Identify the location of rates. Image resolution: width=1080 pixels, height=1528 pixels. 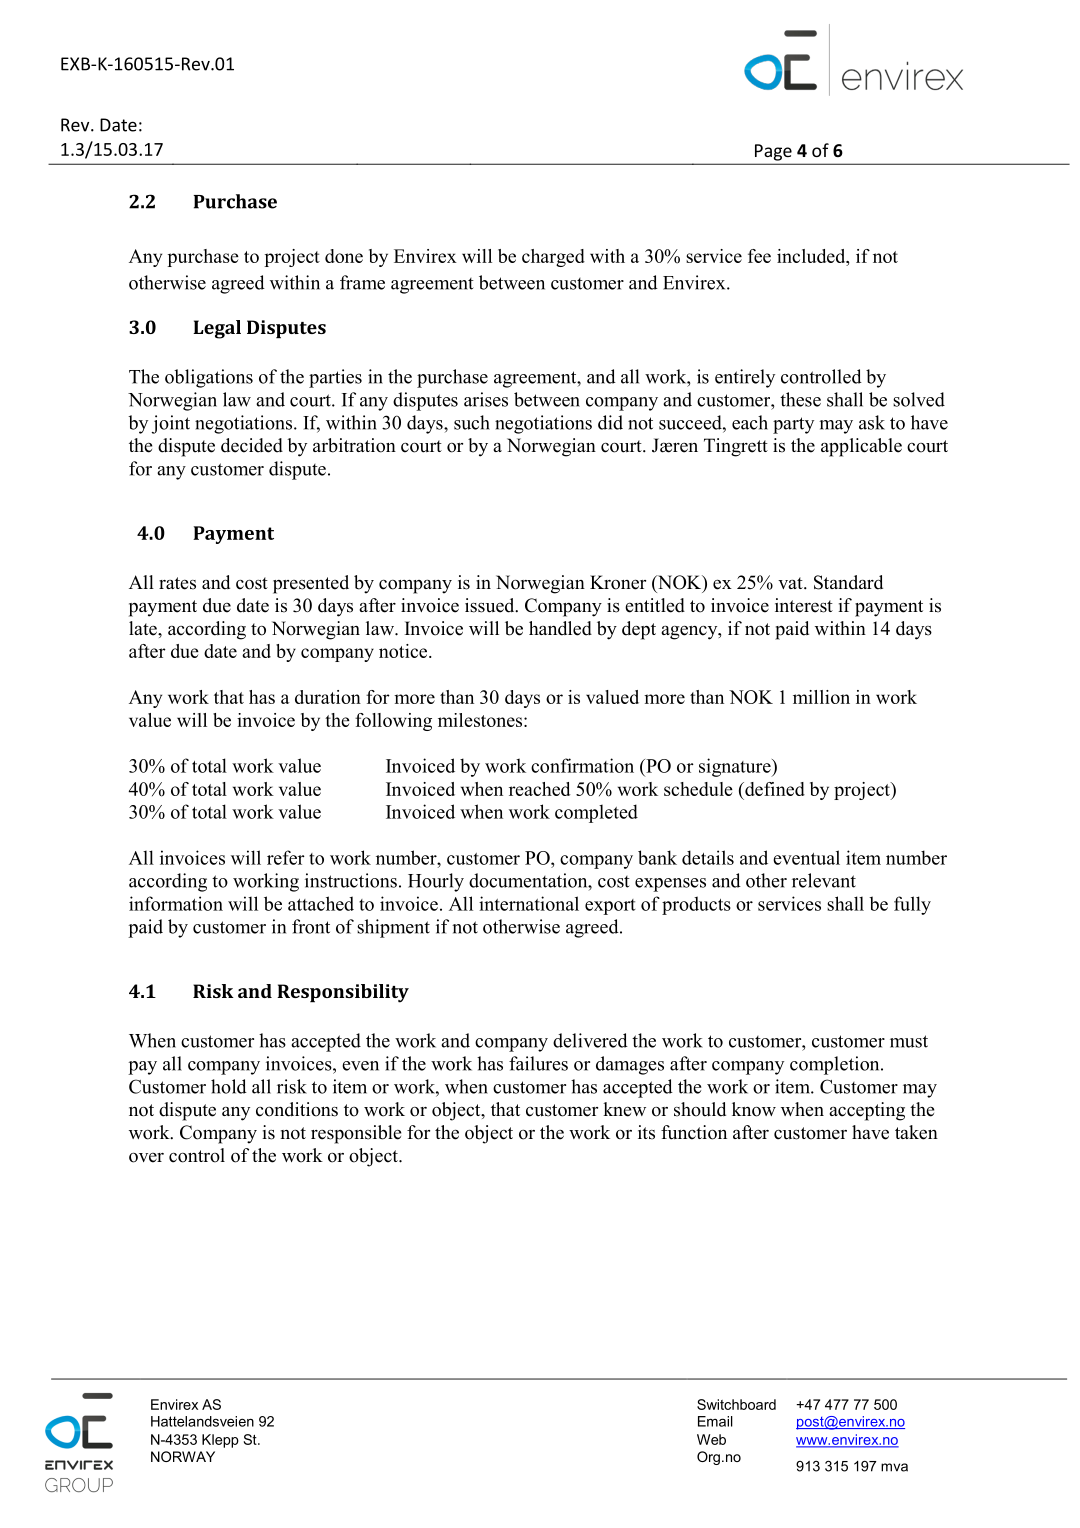
(177, 583).
